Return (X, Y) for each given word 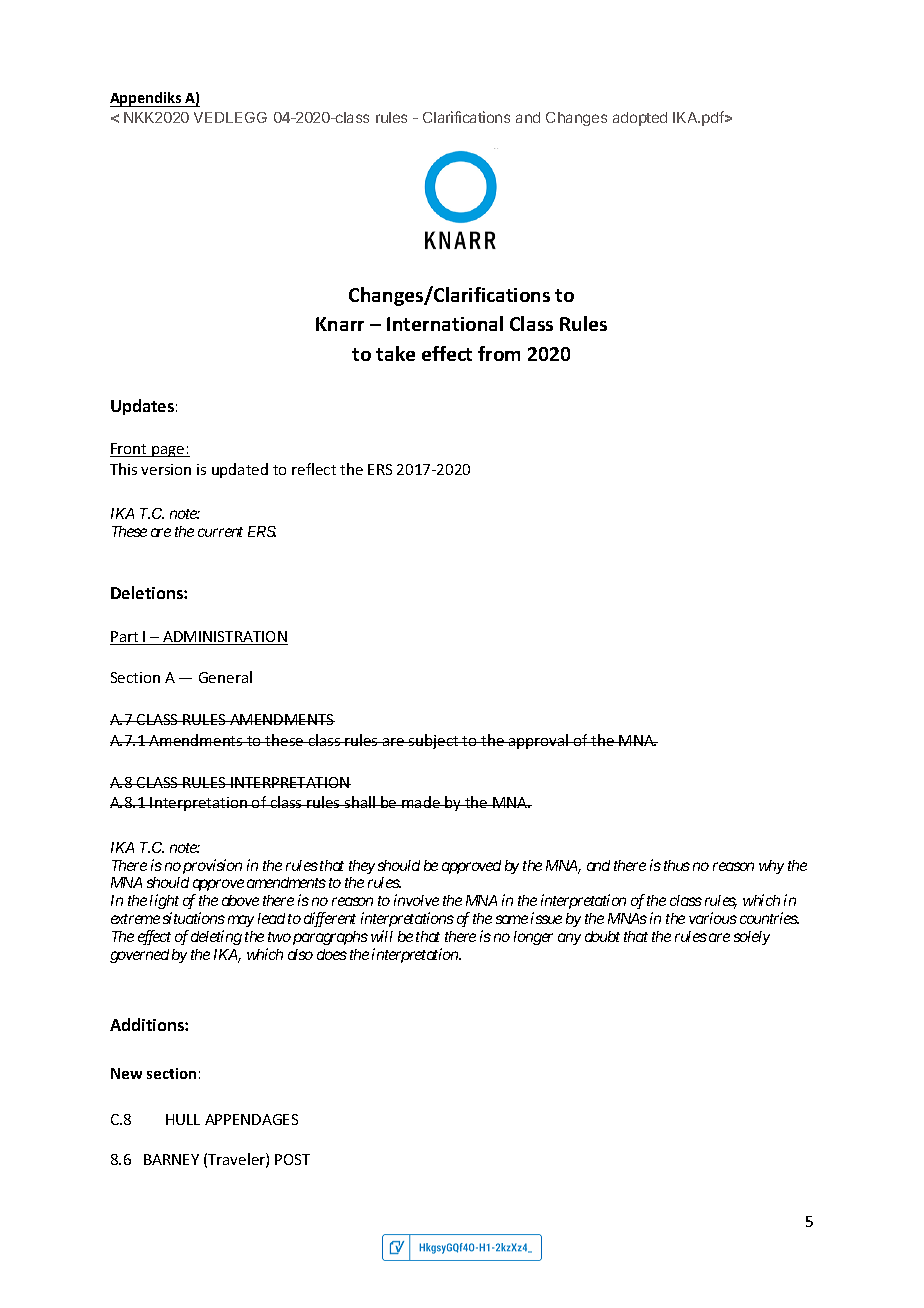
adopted (640, 119)
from (499, 353)
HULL (183, 1119)
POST (292, 1159)
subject (434, 741)
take (395, 353)
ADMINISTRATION (224, 638)
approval (539, 741)
